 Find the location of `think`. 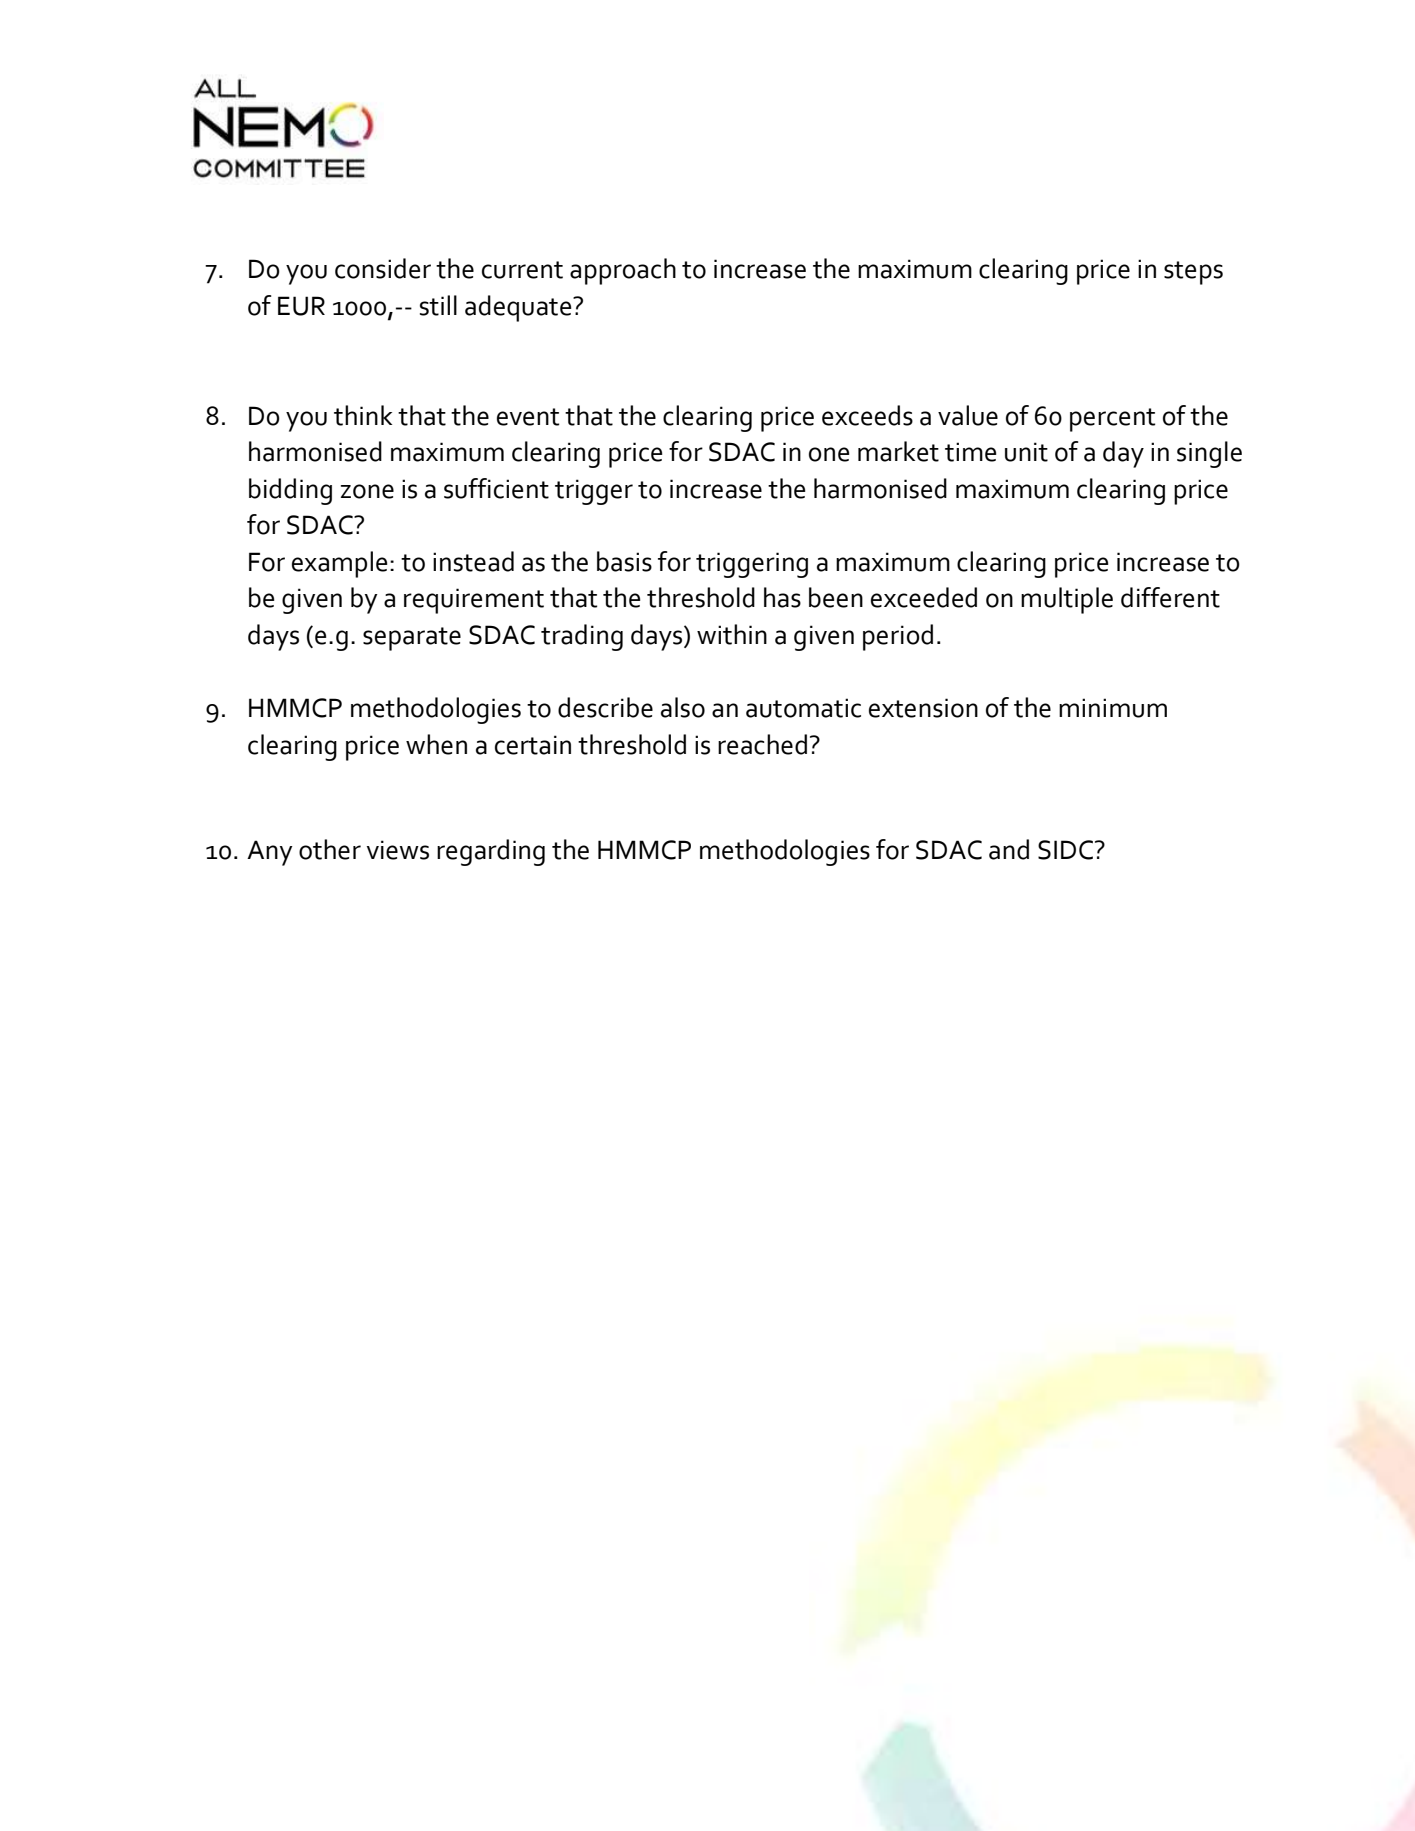

think is located at coordinates (363, 415).
